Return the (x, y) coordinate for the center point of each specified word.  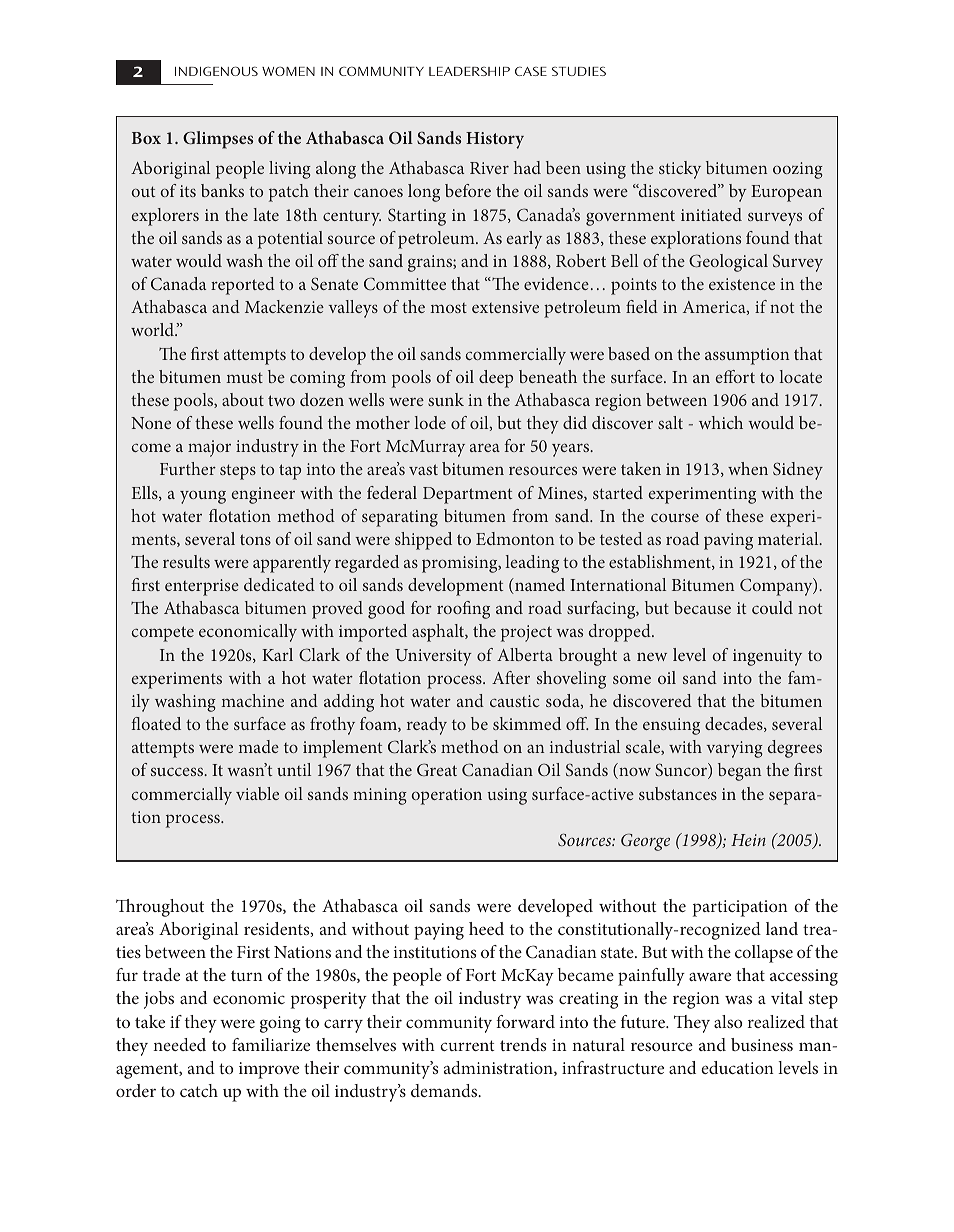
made (258, 746)
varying (734, 749)
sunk (446, 399)
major (209, 448)
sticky (680, 170)
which (721, 422)
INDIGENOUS (216, 71)
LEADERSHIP (469, 71)
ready (427, 726)
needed (179, 1044)
